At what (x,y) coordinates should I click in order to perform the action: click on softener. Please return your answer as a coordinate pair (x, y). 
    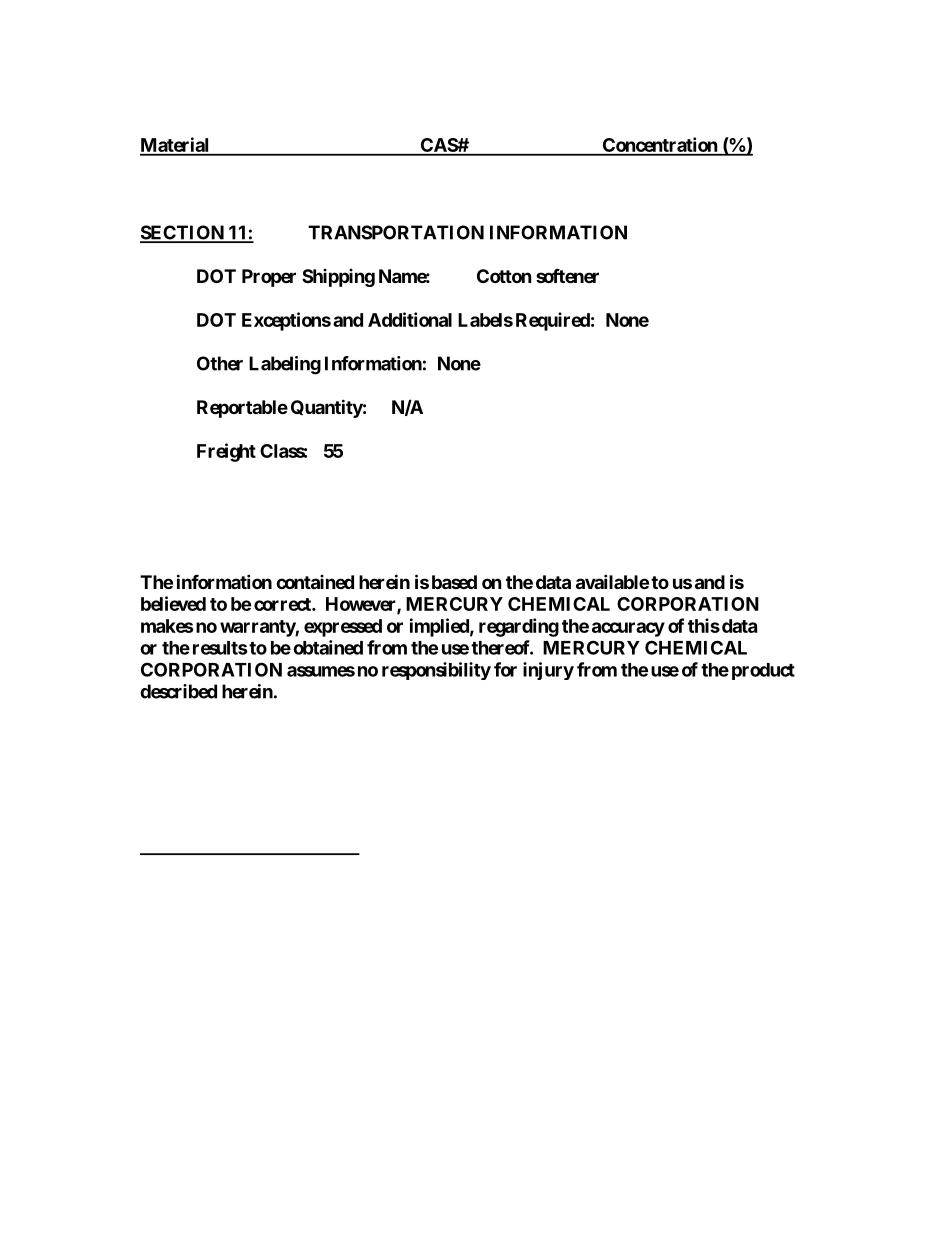
    Looking at the image, I should click on (567, 275).
